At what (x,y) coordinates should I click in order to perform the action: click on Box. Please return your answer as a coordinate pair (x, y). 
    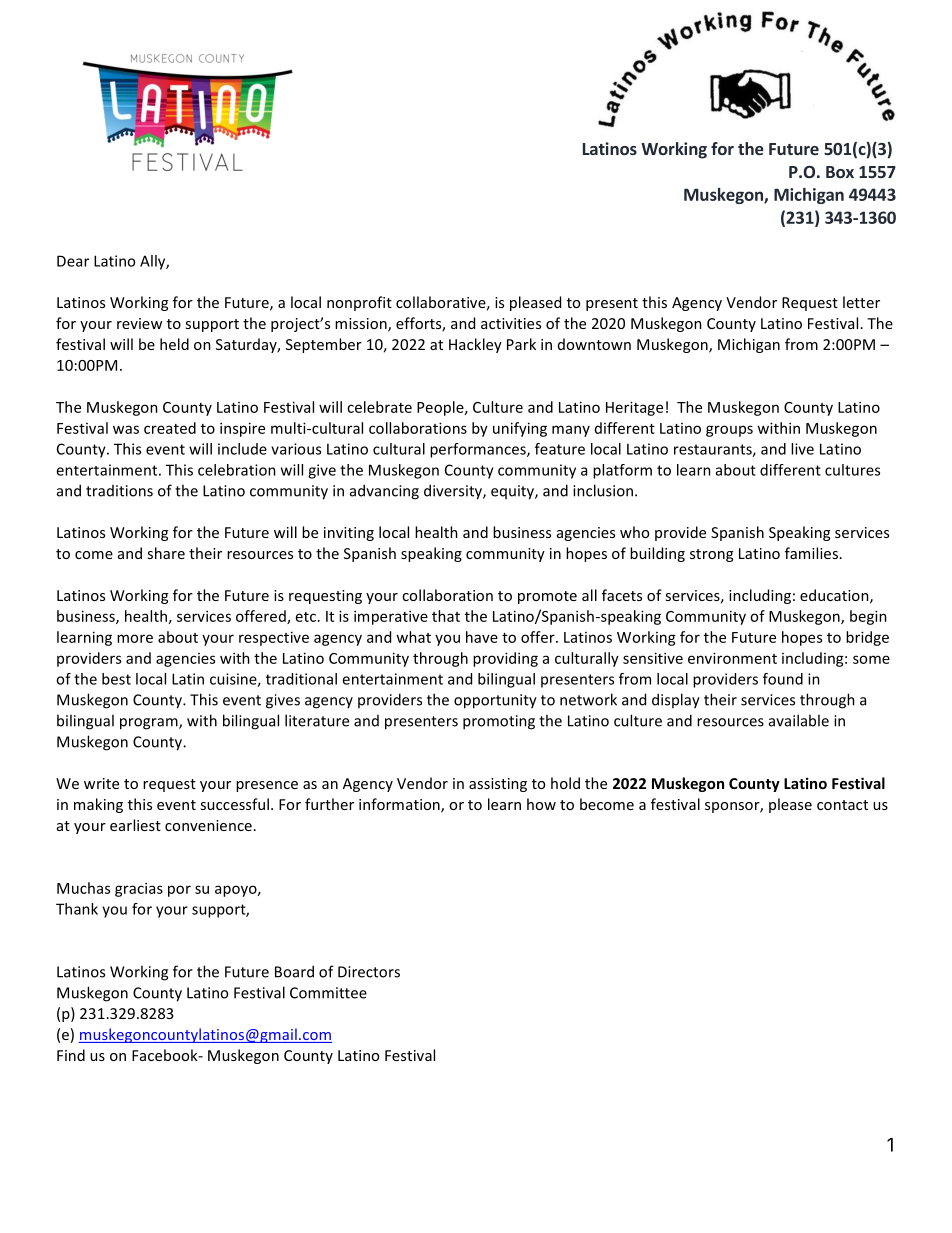
    Looking at the image, I should click on (840, 172).
